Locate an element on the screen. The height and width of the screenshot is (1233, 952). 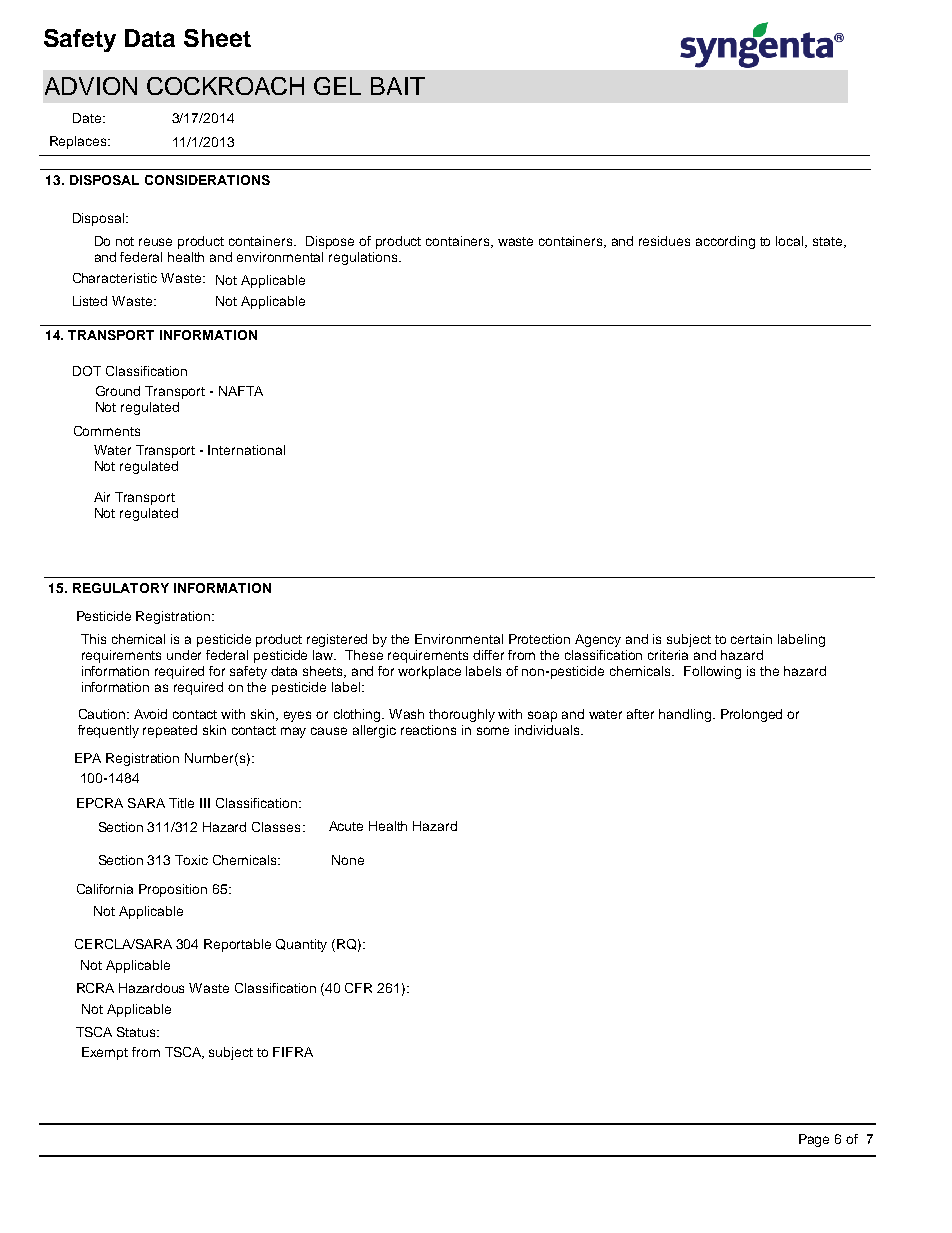
Prolonged is located at coordinates (751, 715).
